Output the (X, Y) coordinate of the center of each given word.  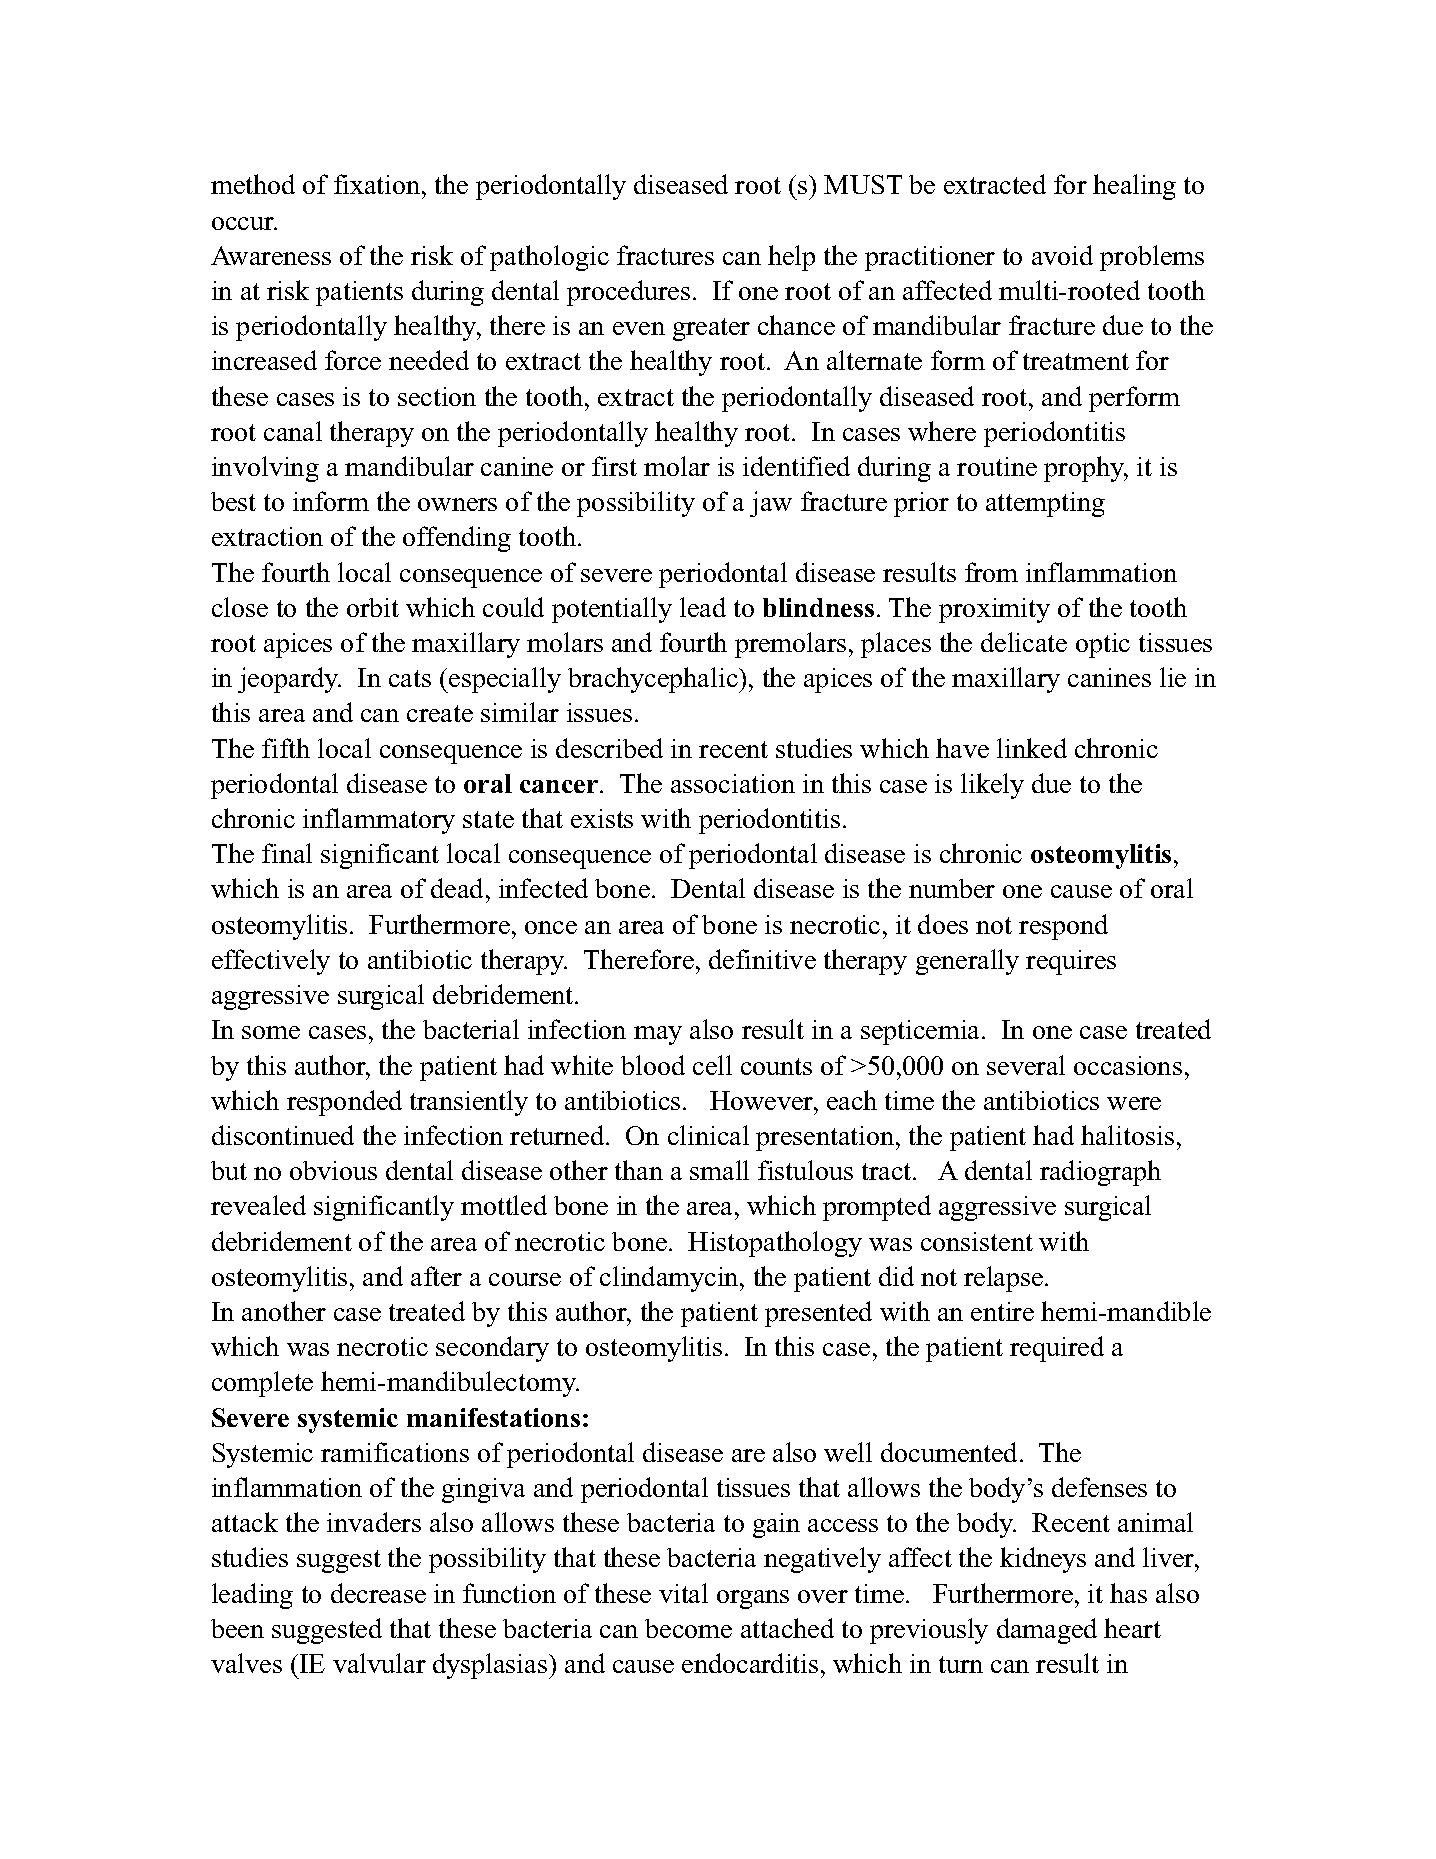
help (791, 258)
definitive (762, 959)
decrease (378, 1593)
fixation (378, 184)
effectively (271, 962)
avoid (1062, 255)
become (688, 1628)
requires (1071, 962)
